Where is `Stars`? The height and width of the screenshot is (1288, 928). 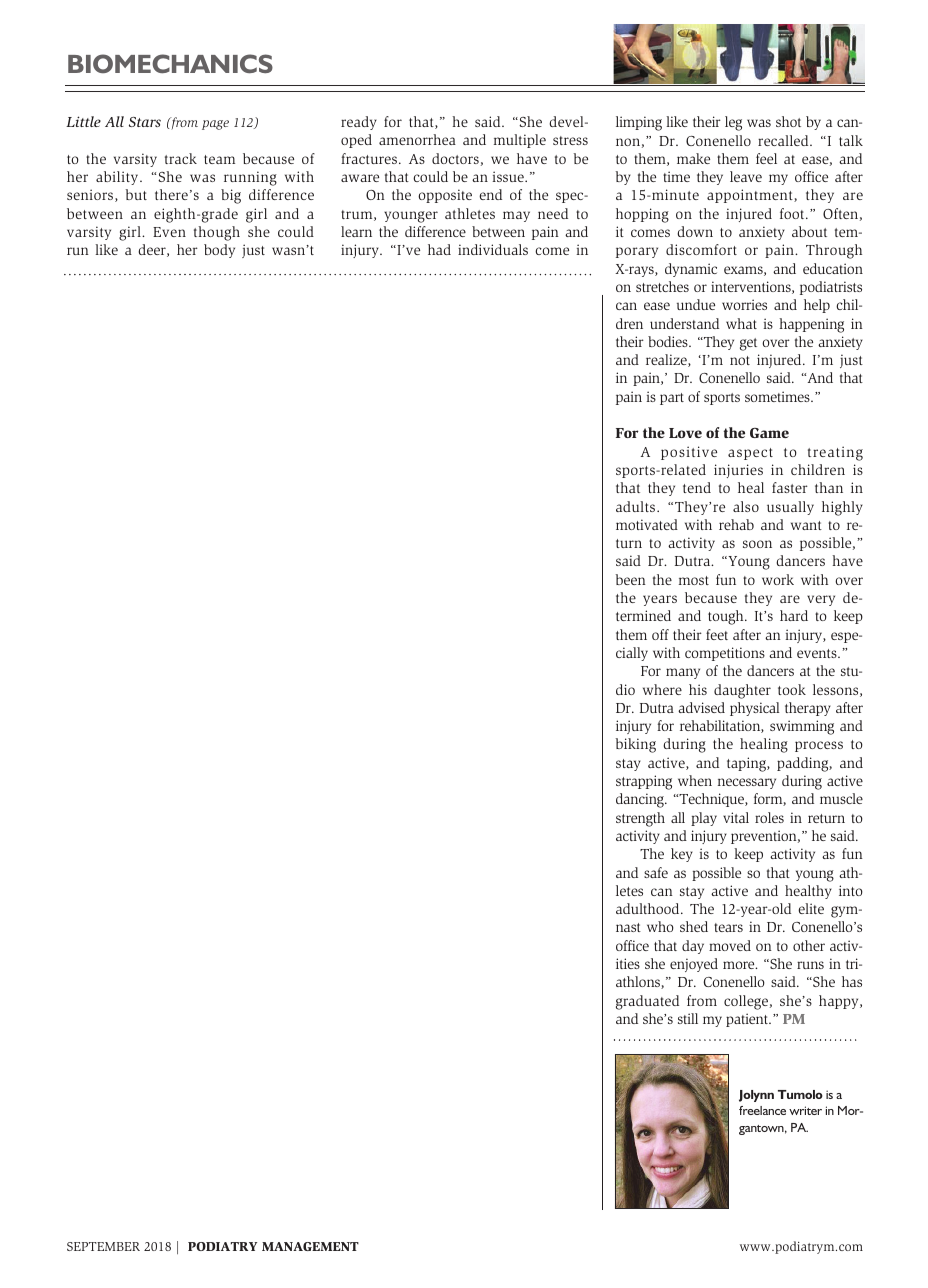 Stars is located at coordinates (145, 122).
